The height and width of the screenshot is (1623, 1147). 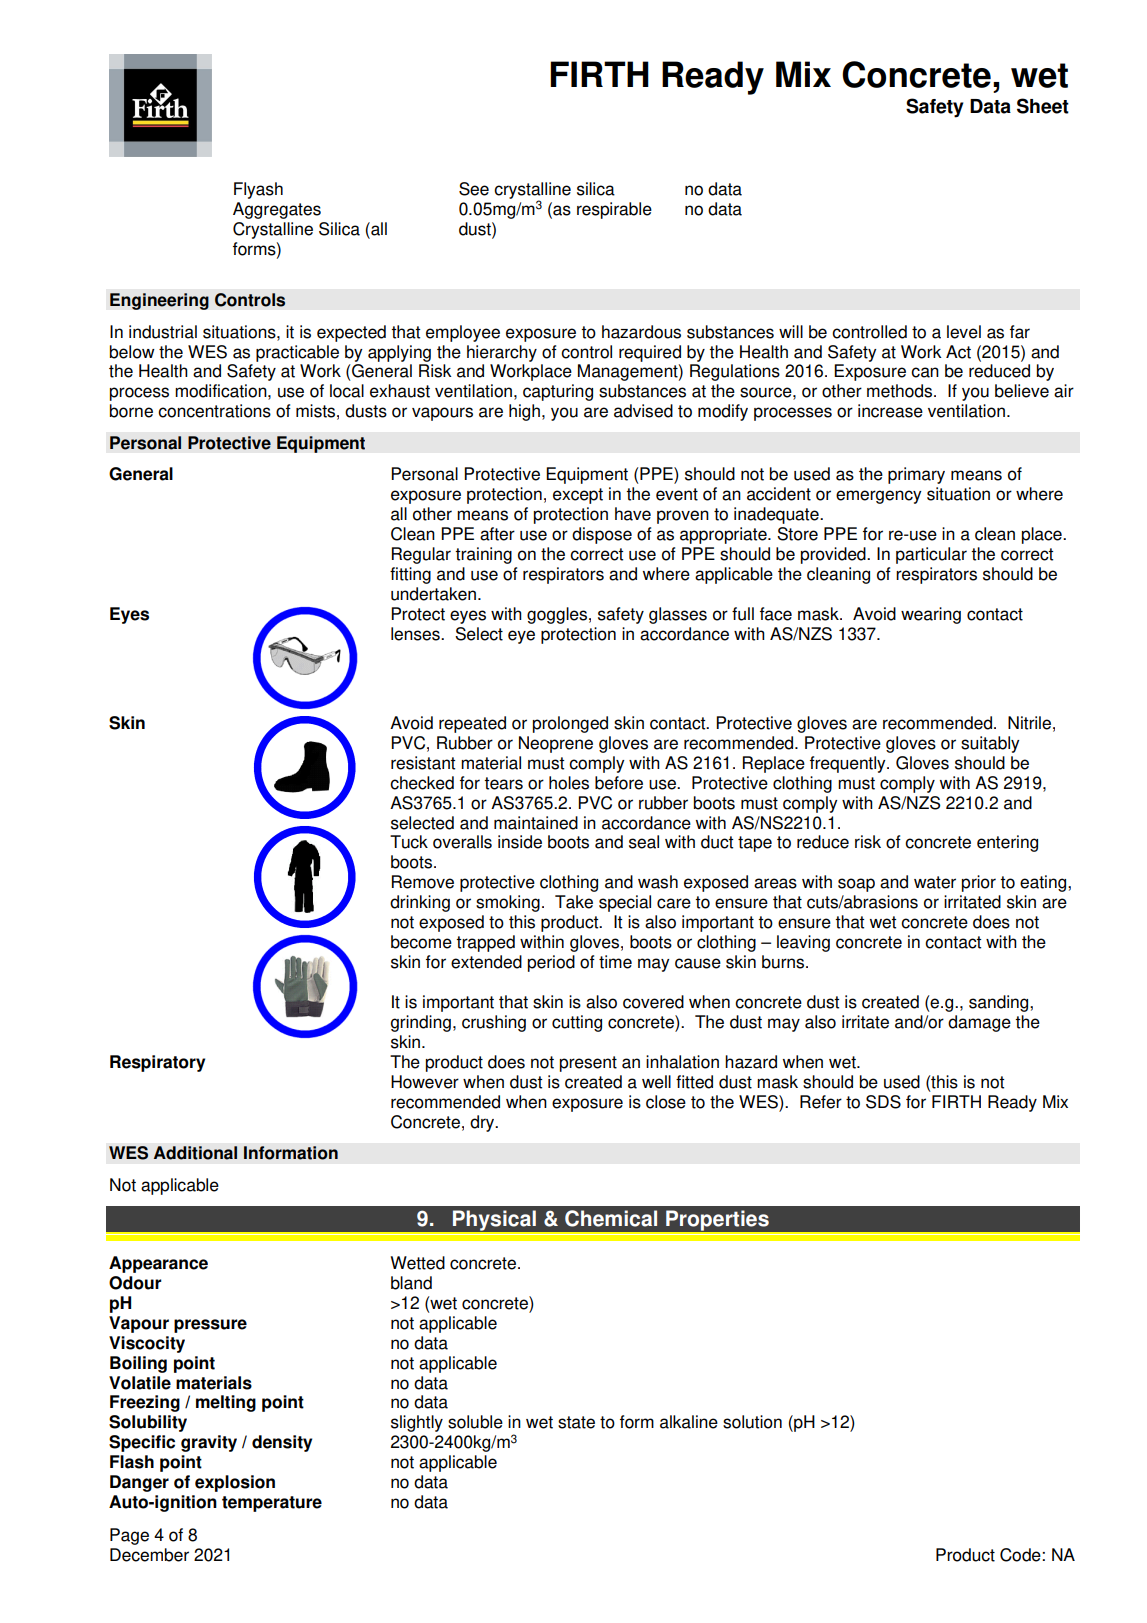 What do you see at coordinates (272, 1504) in the screenshot?
I see `temperature` at bounding box center [272, 1504].
